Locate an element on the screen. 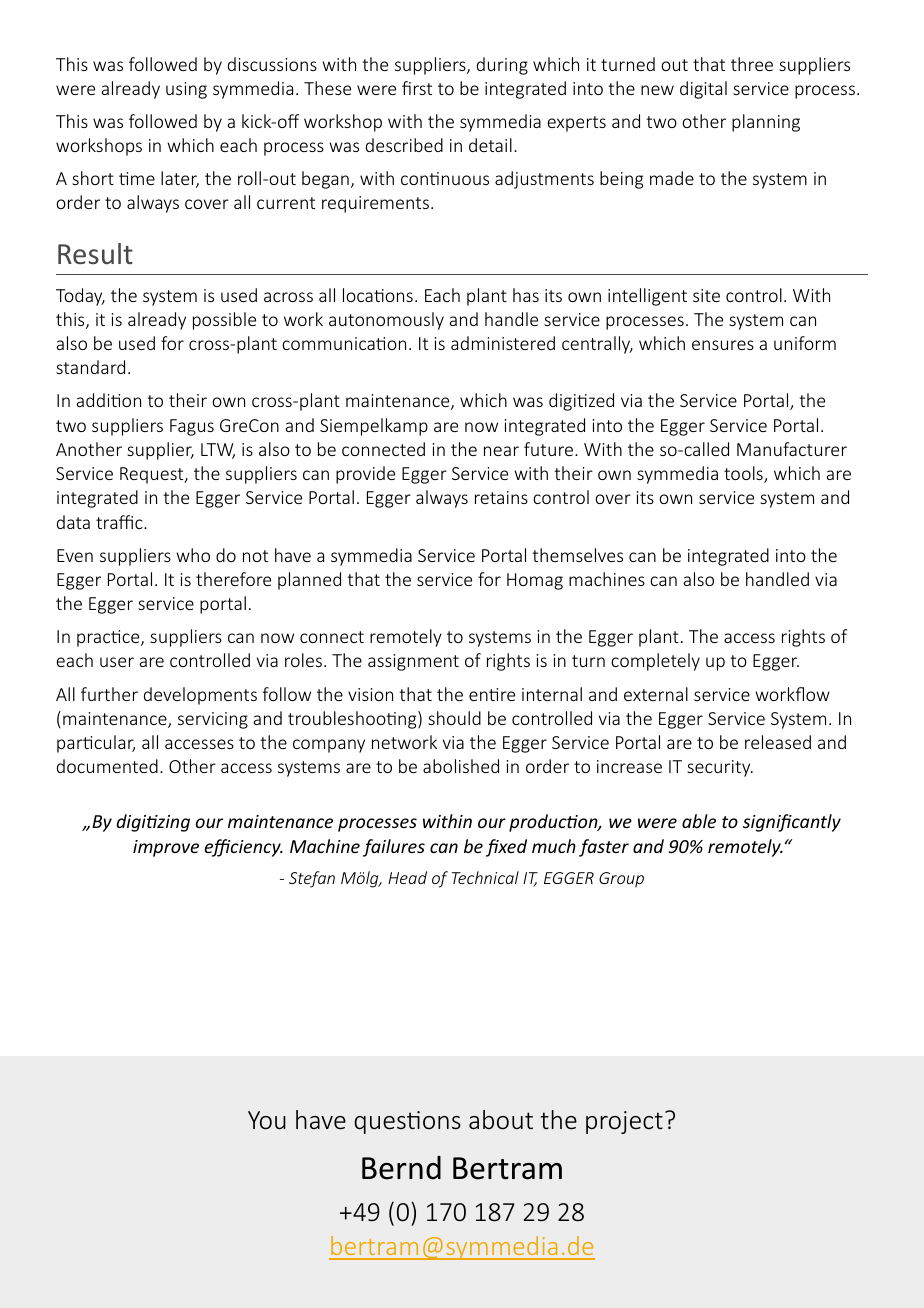 Image resolution: width=924 pixels, height=1308 pixels. administered is located at coordinates (503, 343).
